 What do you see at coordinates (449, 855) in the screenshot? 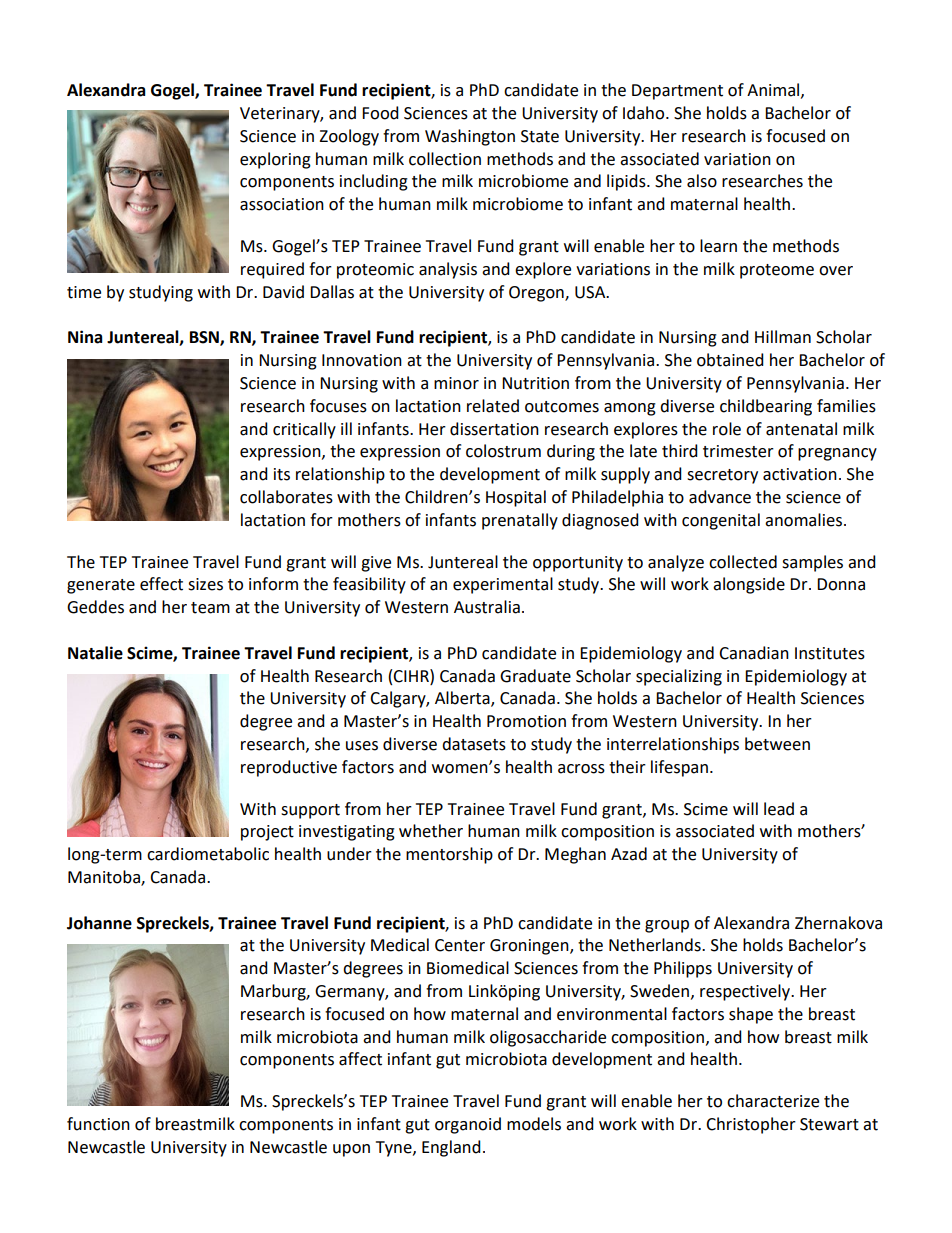
I see `mentorship` at bounding box center [449, 855].
